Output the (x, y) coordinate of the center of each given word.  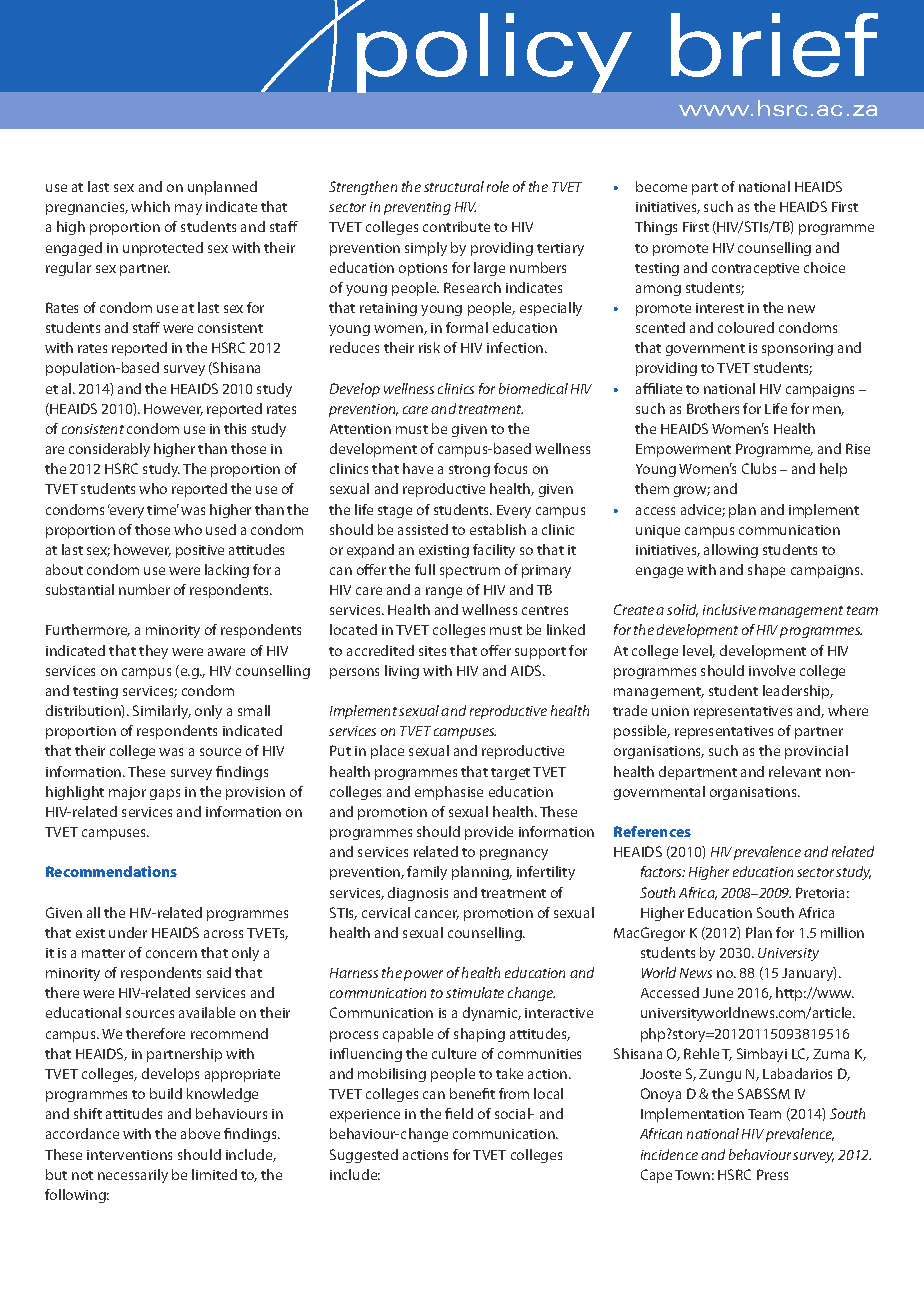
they (153, 652)
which (150, 206)
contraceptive (755, 269)
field (459, 1113)
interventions (129, 1155)
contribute (456, 226)
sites (432, 651)
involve (772, 670)
